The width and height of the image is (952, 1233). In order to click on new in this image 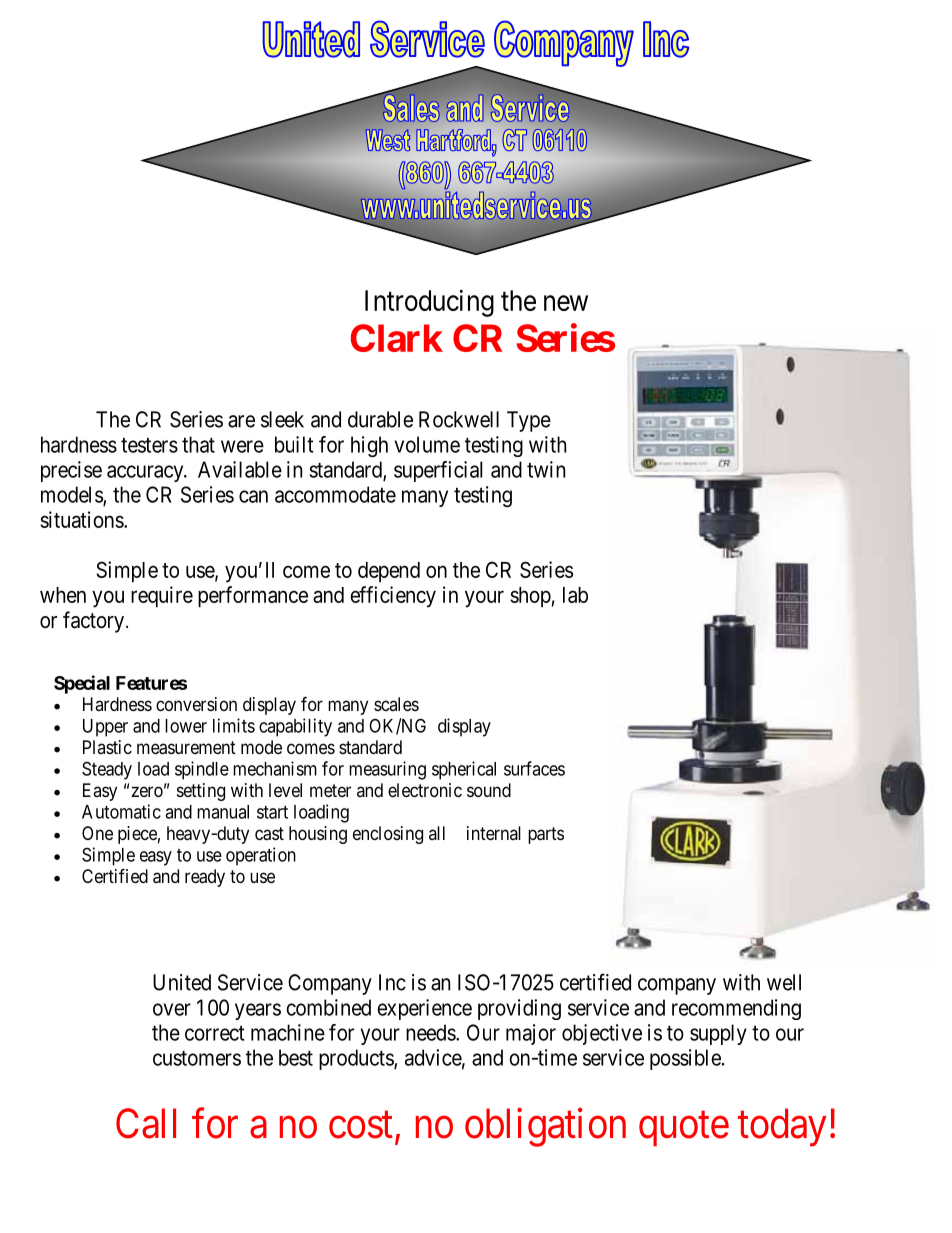, I will do `click(566, 303)`.
